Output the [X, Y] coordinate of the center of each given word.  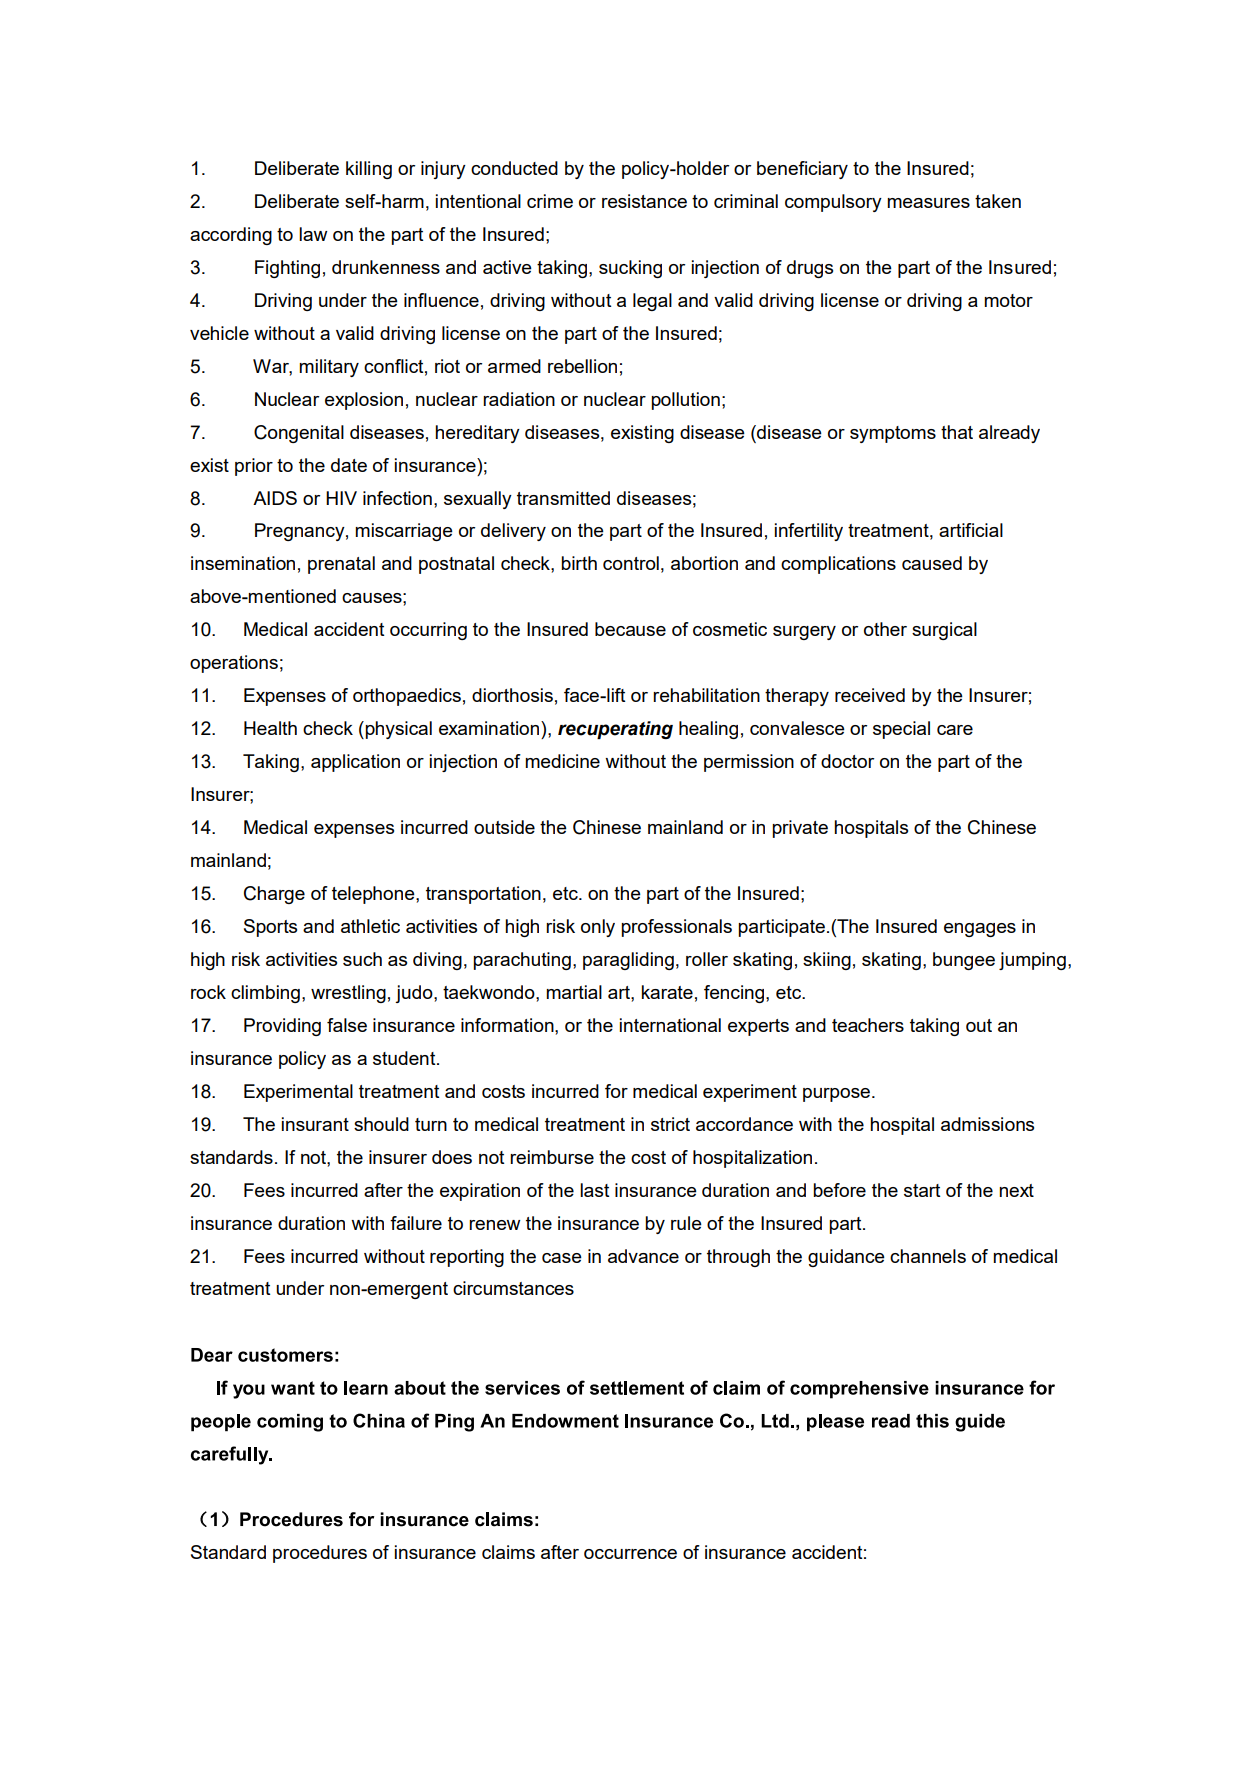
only [598, 928]
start [922, 1190]
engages [980, 930]
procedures [320, 1554]
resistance [644, 201]
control [631, 563]
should [381, 1124]
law [313, 234]
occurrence [630, 1554]
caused [932, 563]
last [594, 1190]
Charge [274, 895]
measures [928, 203]
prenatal [341, 565]
